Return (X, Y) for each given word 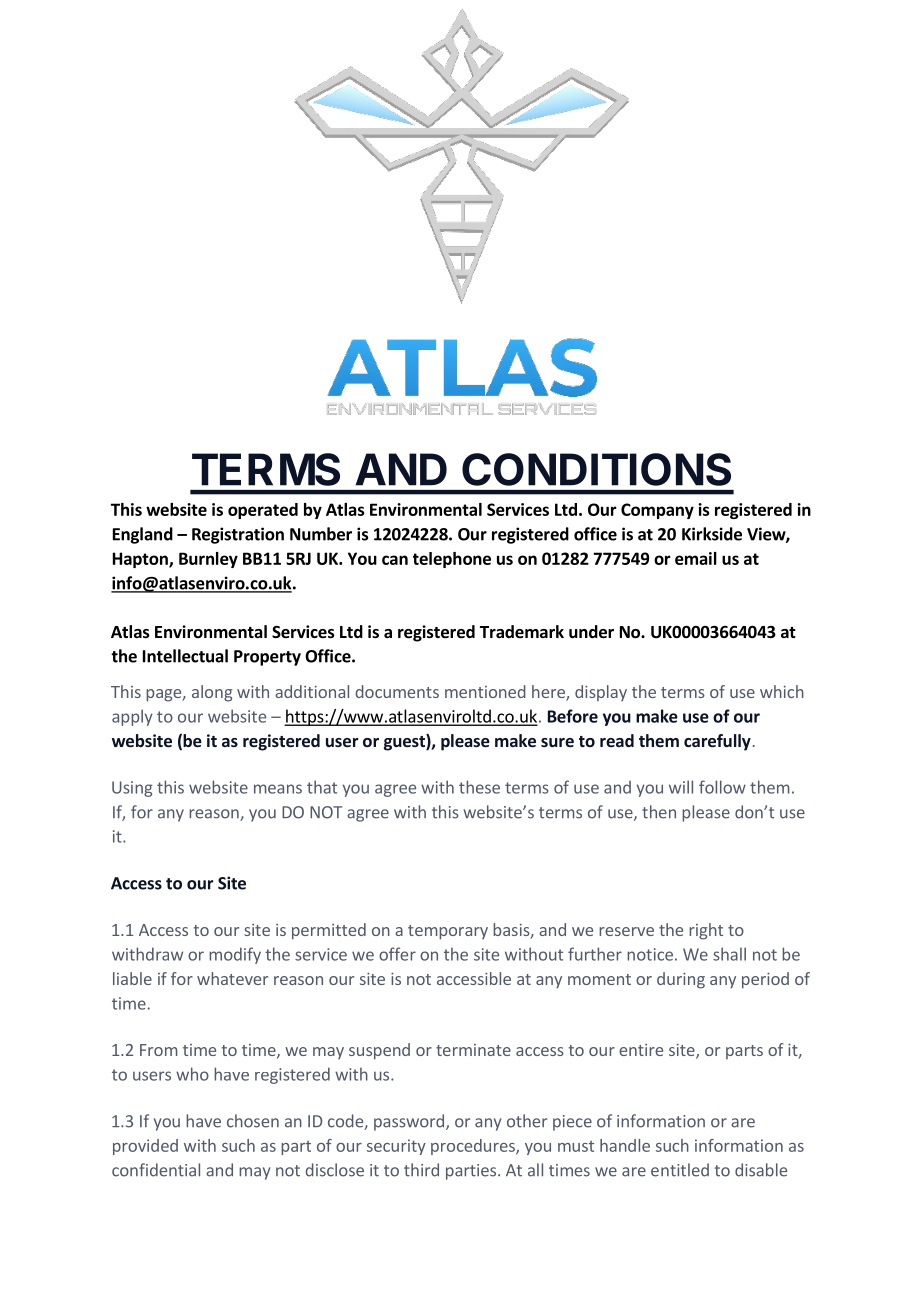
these (479, 787)
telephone (452, 560)
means (278, 789)
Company (657, 511)
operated (263, 511)
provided (145, 1147)
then (659, 812)
